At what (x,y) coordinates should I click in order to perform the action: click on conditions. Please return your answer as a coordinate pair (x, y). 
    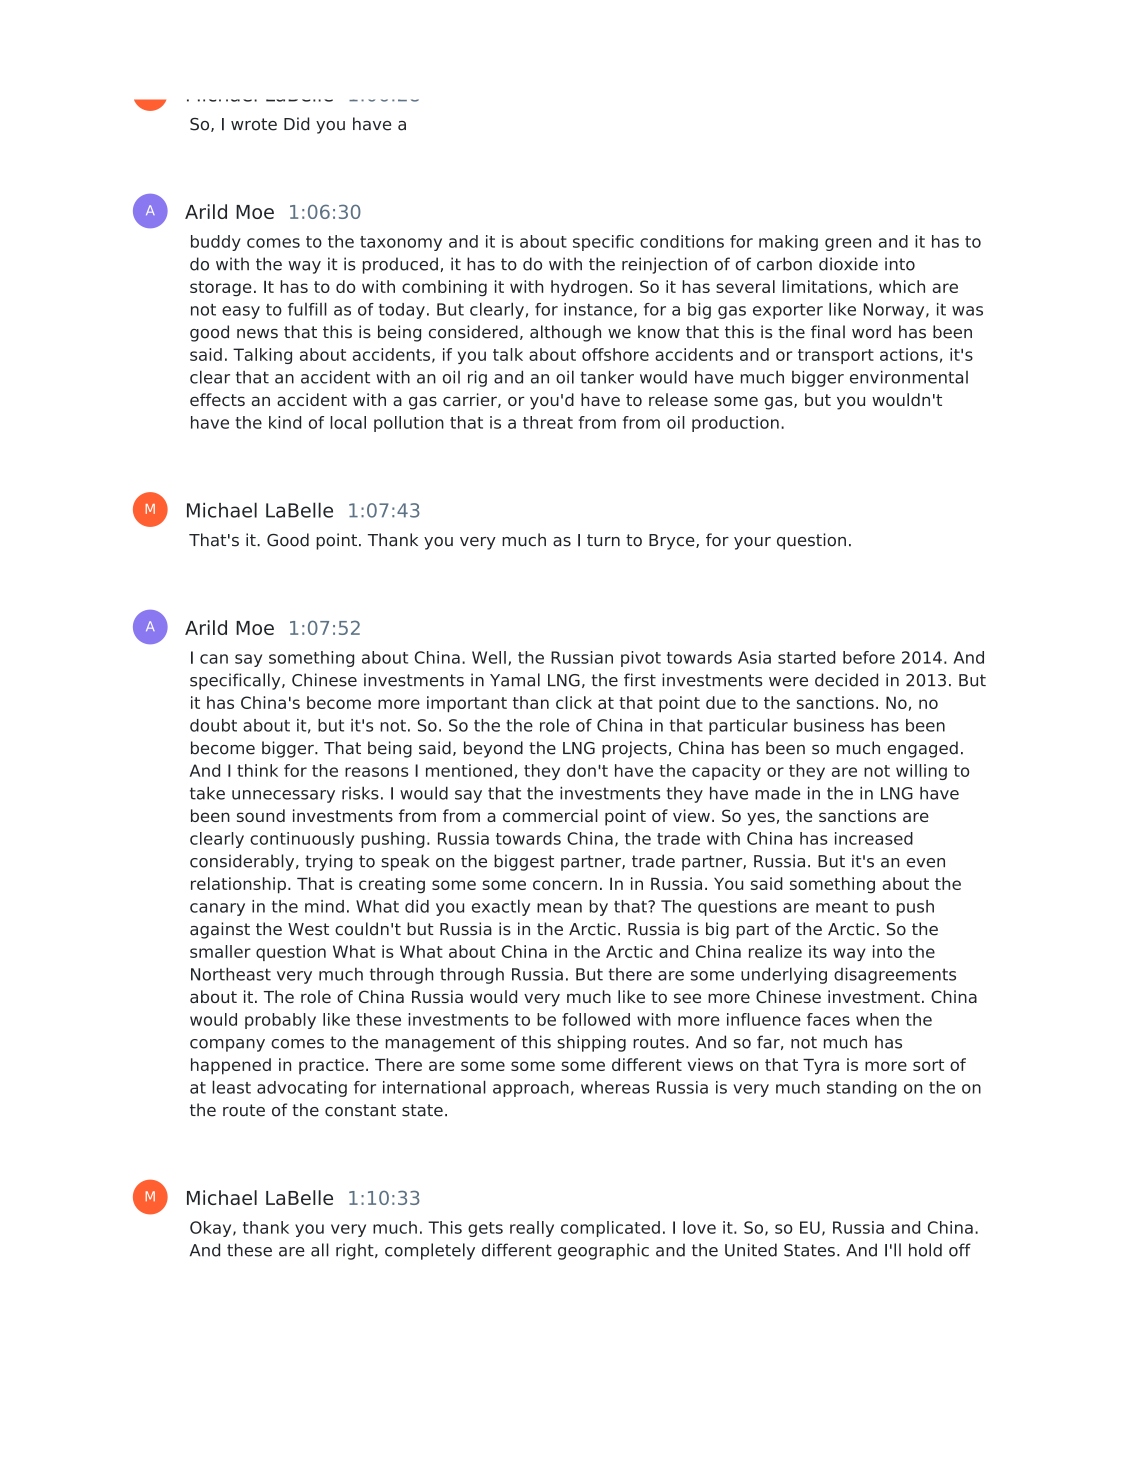
    Looking at the image, I should click on (682, 241).
